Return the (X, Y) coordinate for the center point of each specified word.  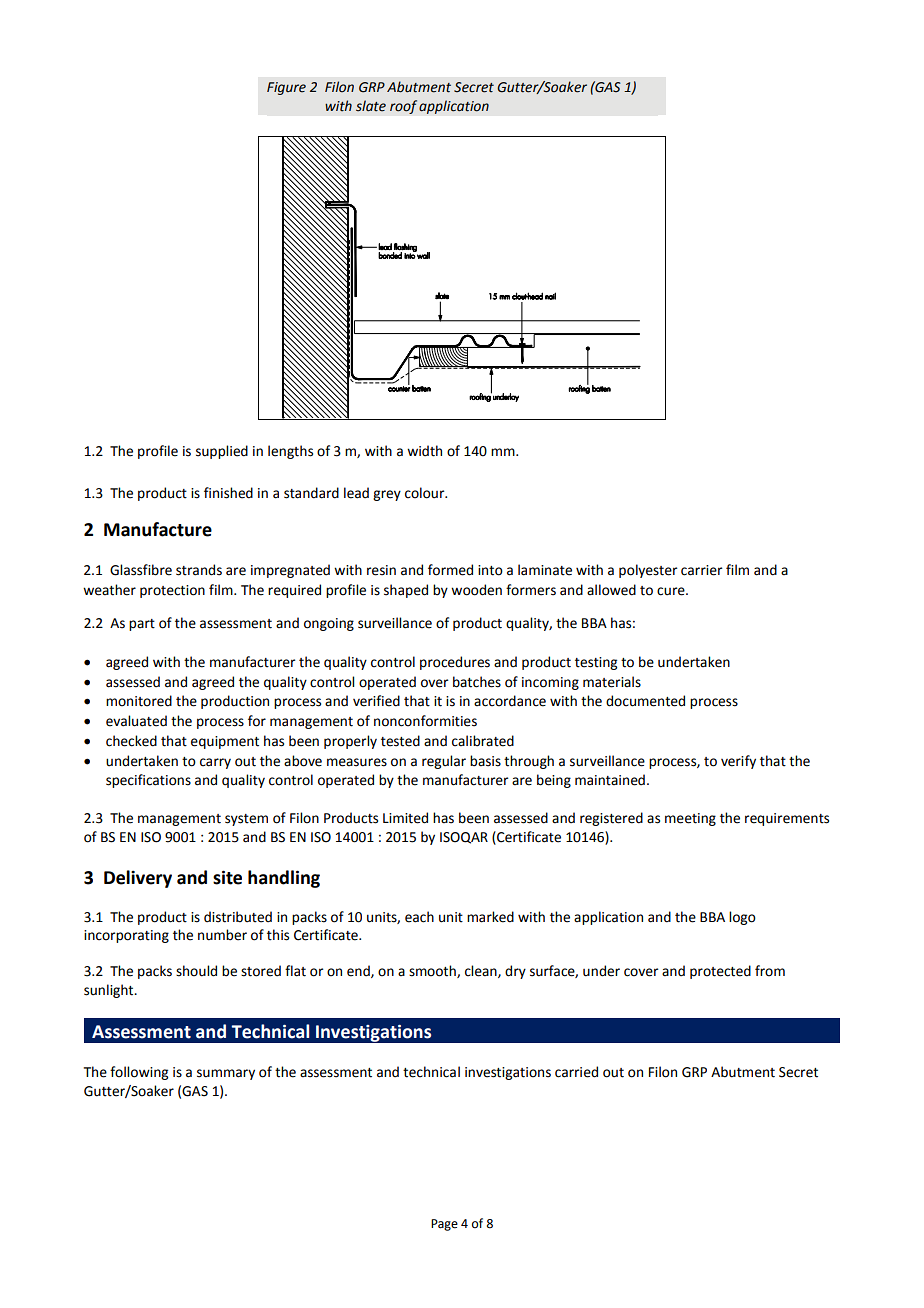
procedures (455, 663)
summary (226, 1074)
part (142, 625)
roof (403, 107)
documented (645, 701)
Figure (286, 88)
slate (371, 106)
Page (444, 1225)
